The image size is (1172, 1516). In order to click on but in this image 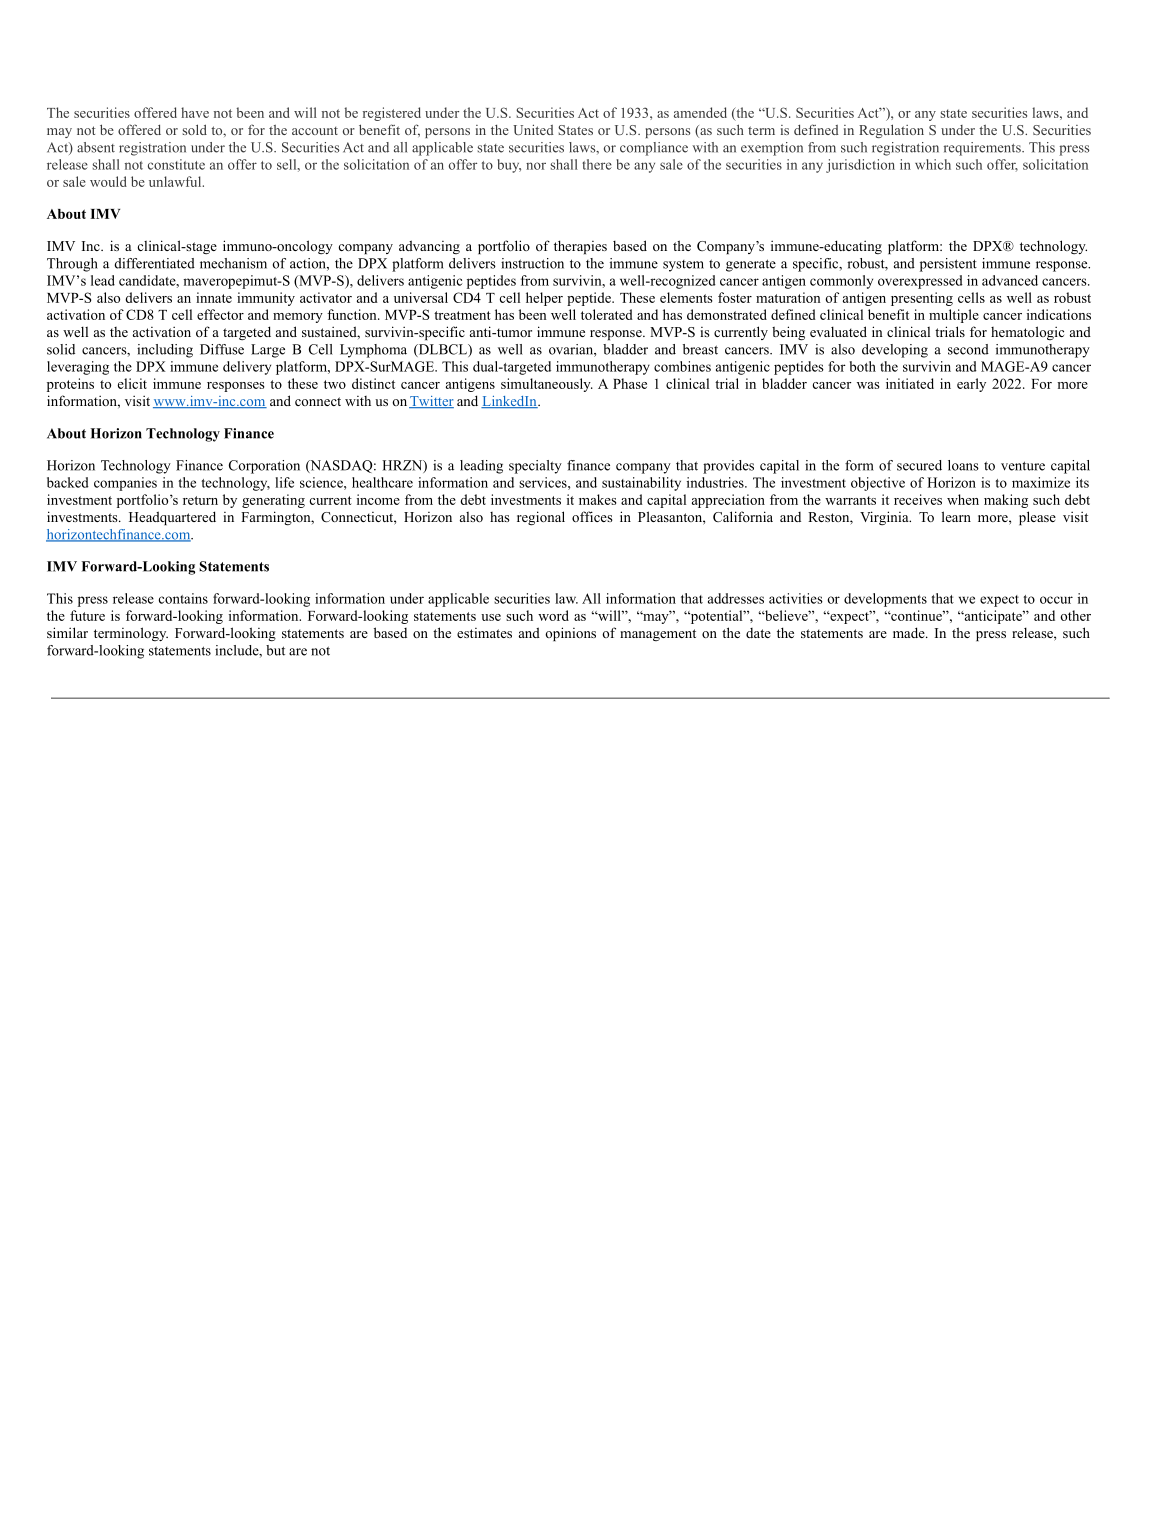, I will do `click(275, 650)`.
